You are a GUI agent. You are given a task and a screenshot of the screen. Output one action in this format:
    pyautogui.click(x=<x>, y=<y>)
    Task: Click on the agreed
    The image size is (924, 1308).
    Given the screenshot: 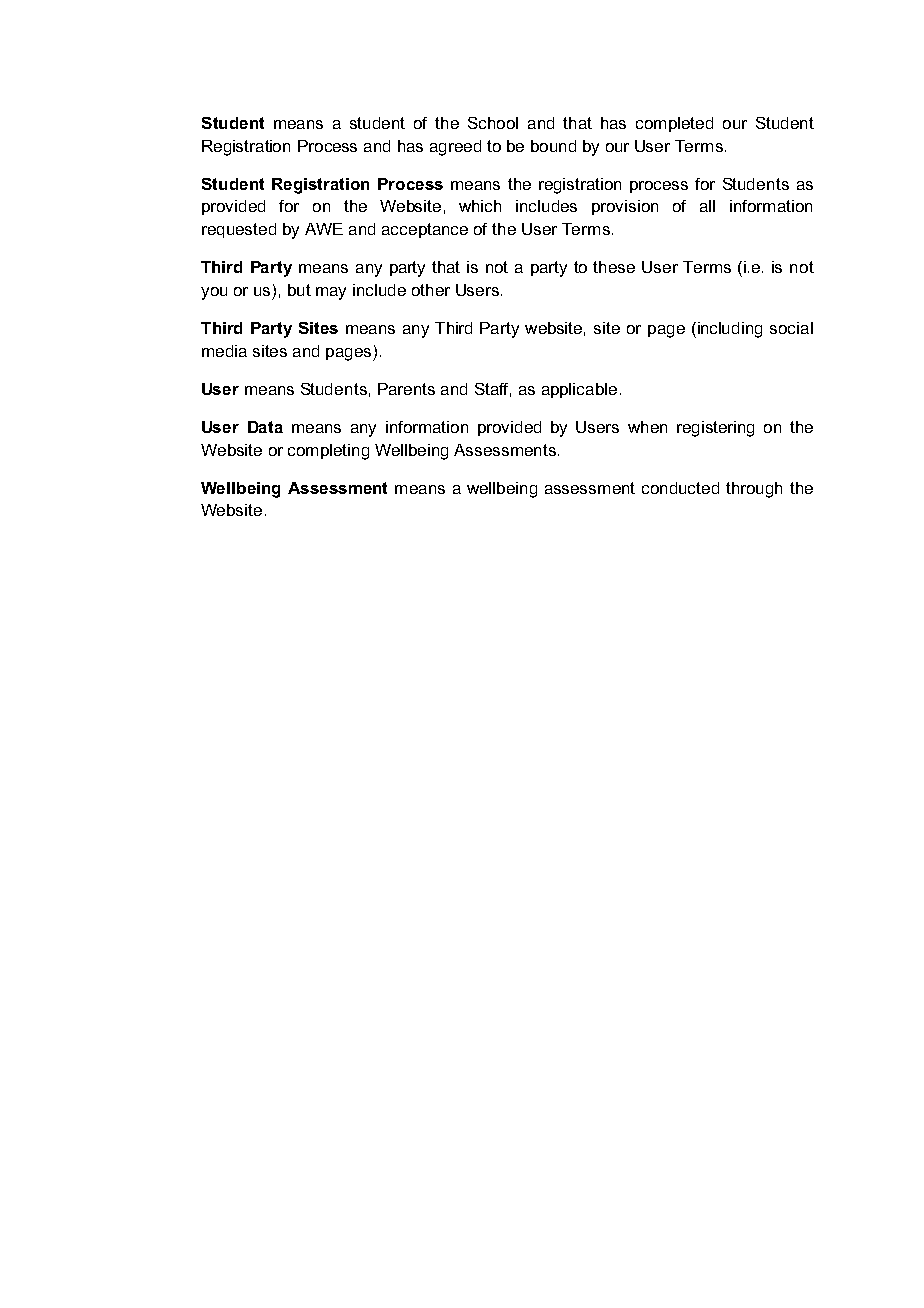 What is the action you would take?
    pyautogui.click(x=455, y=148)
